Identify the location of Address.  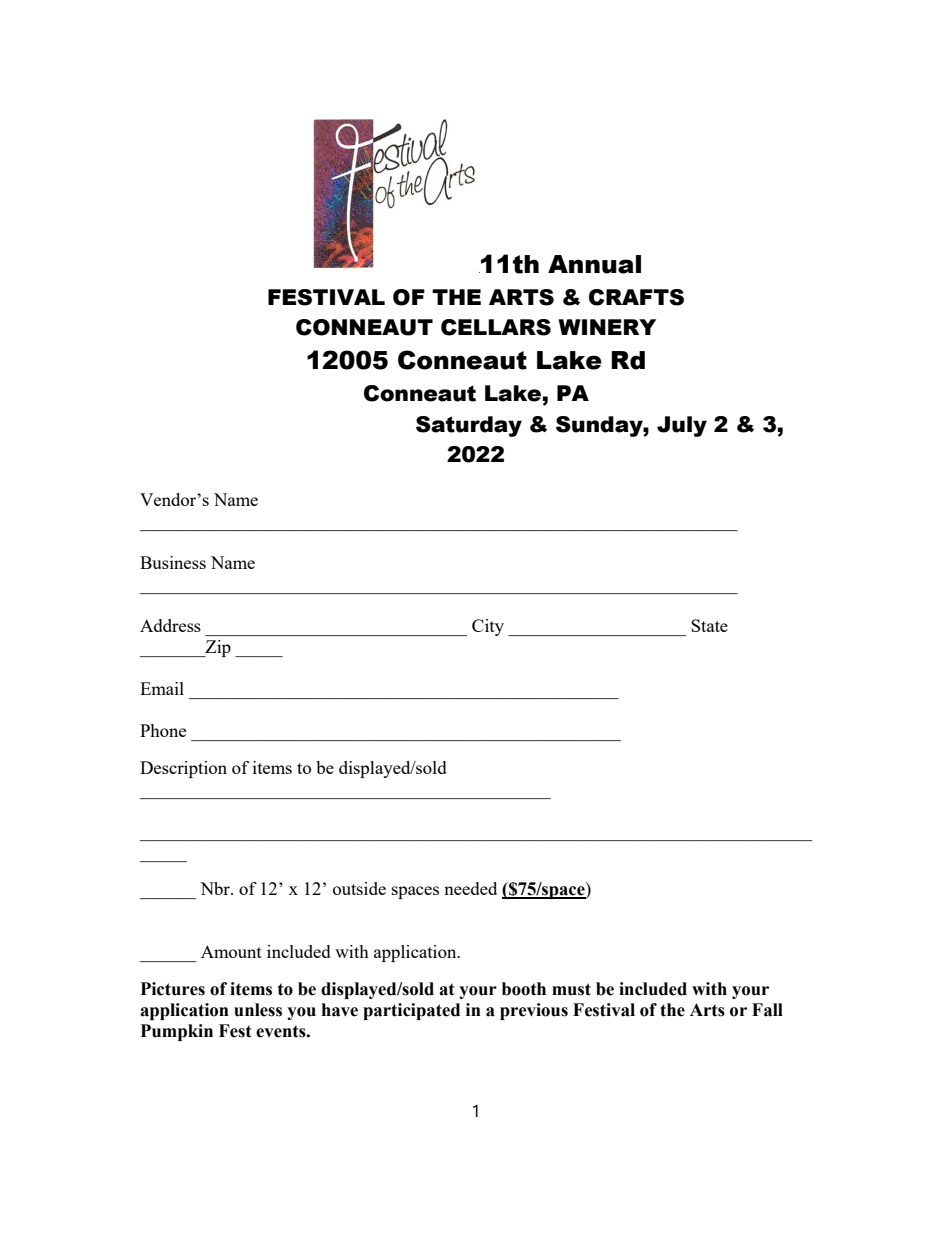
(170, 625).
